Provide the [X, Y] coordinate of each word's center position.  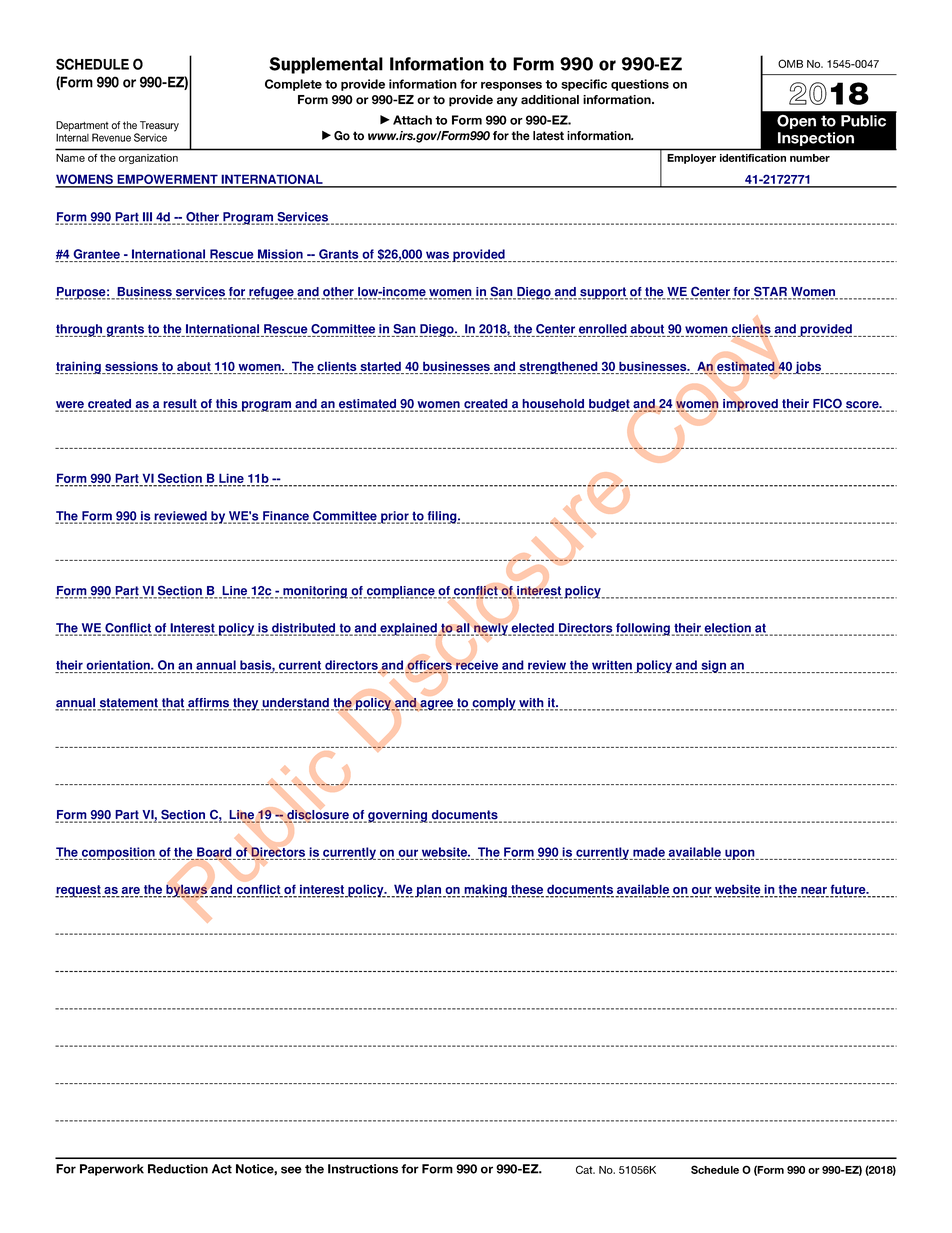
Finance [286, 517]
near [814, 892]
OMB [790, 63]
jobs [809, 367]
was [437, 255]
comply [493, 704]
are [131, 892]
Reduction [178, 1169]
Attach [412, 120]
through [80, 330]
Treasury [159, 126]
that [173, 704]
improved [750, 404]
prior [395, 517]
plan [429, 891]
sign [714, 666]
